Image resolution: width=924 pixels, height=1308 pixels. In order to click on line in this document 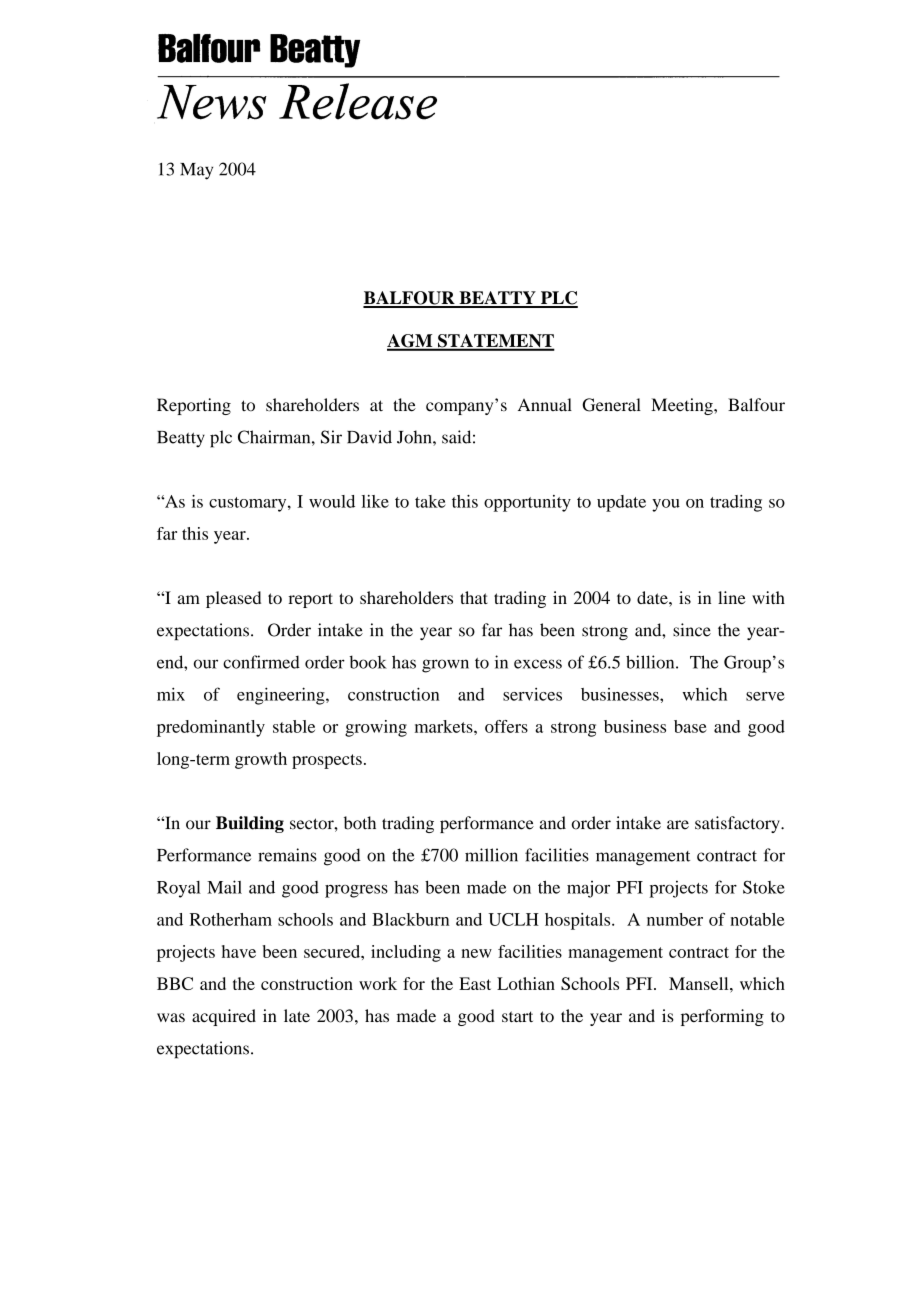, I will do `click(732, 597)`.
